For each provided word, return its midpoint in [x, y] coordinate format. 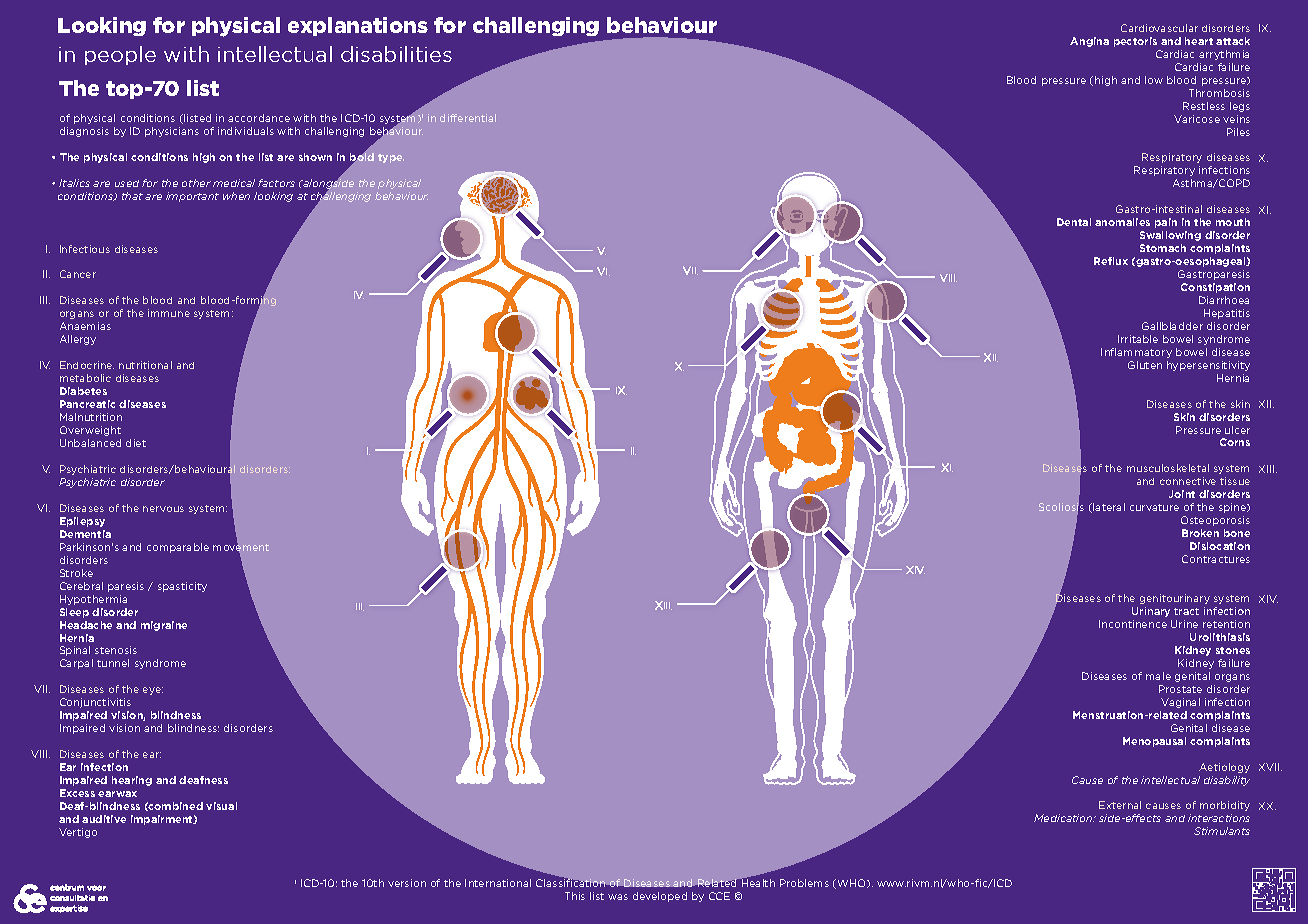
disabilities [396, 54]
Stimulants [1222, 831]
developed [660, 897]
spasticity [182, 587]
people [120, 55]
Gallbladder [1172, 326]
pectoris [1135, 42]
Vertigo [78, 833]
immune [169, 313]
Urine [1184, 624]
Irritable [1138, 339]
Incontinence [1133, 624]
